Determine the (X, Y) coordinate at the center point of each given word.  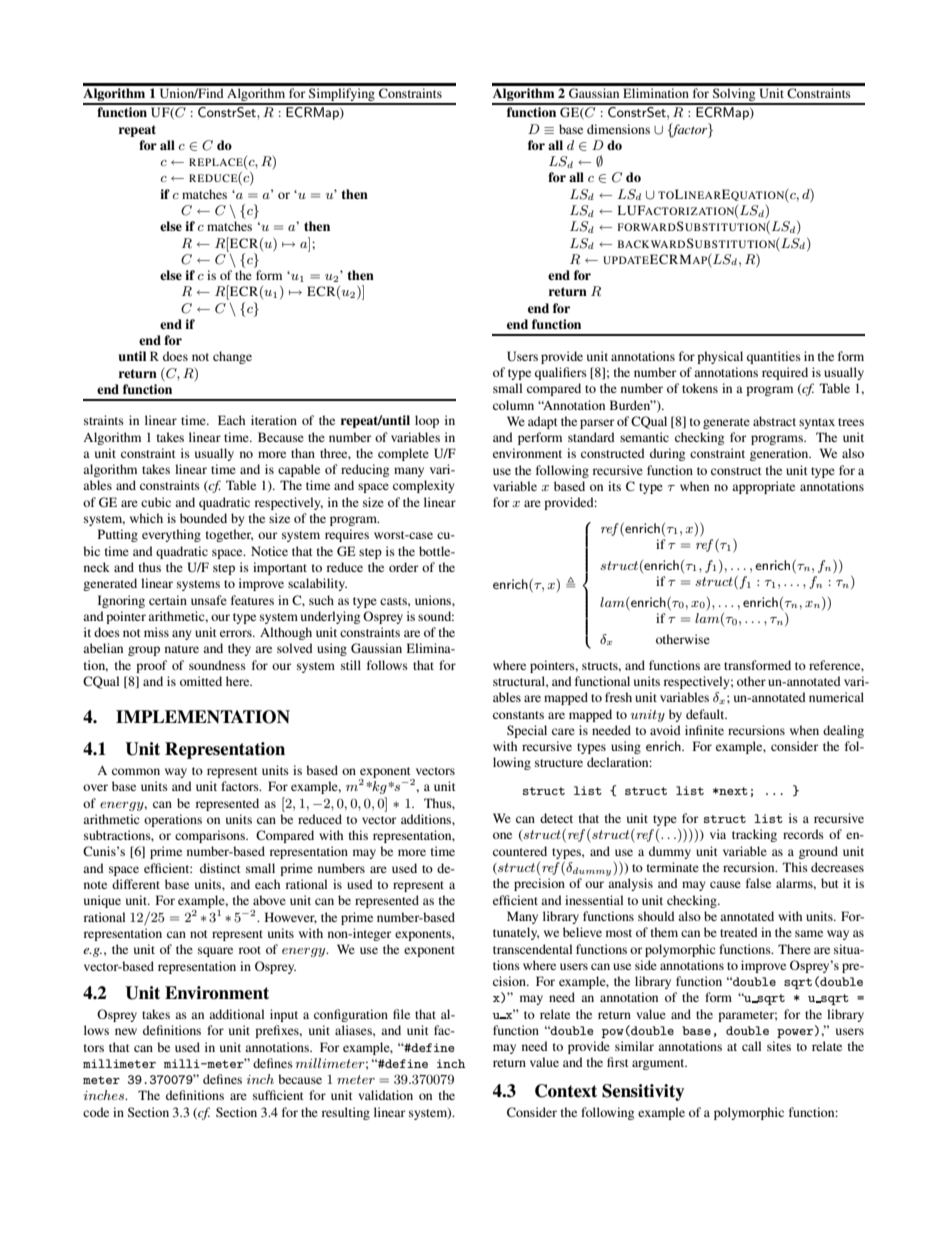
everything (171, 535)
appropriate (763, 487)
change (232, 357)
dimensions (618, 129)
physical (720, 357)
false (758, 883)
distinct (220, 868)
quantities (774, 357)
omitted (201, 681)
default (706, 714)
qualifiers (561, 373)
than (303, 453)
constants (518, 715)
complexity (423, 486)
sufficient (278, 1095)
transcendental (532, 949)
